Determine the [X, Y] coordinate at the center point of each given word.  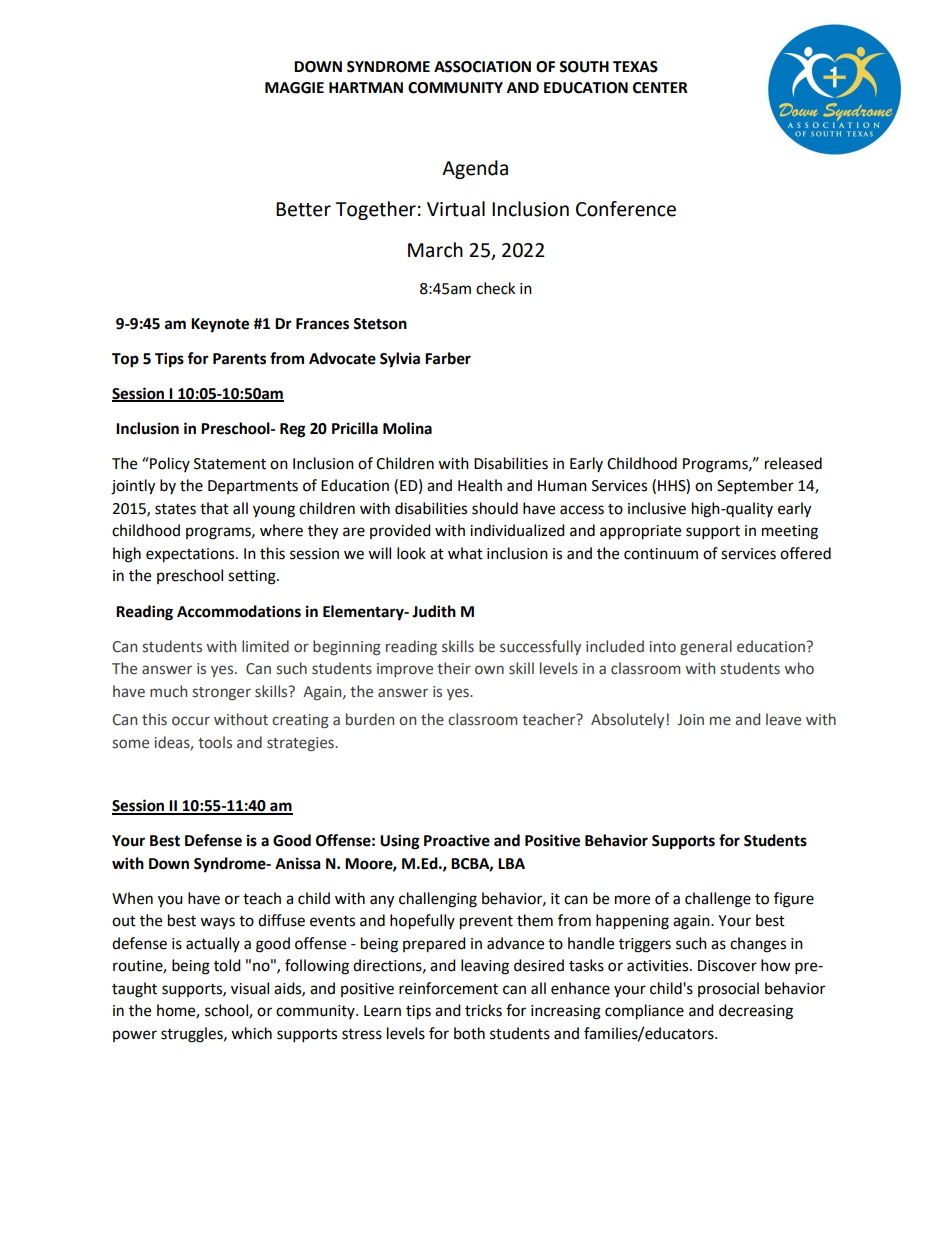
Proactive [457, 840]
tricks [483, 1010]
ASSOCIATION [482, 67]
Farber [448, 358]
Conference [626, 209]
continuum [661, 554]
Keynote [220, 325]
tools [215, 742]
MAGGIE [294, 88]
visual [250, 988]
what [465, 553]
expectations [191, 555]
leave [783, 719]
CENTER [660, 88]
